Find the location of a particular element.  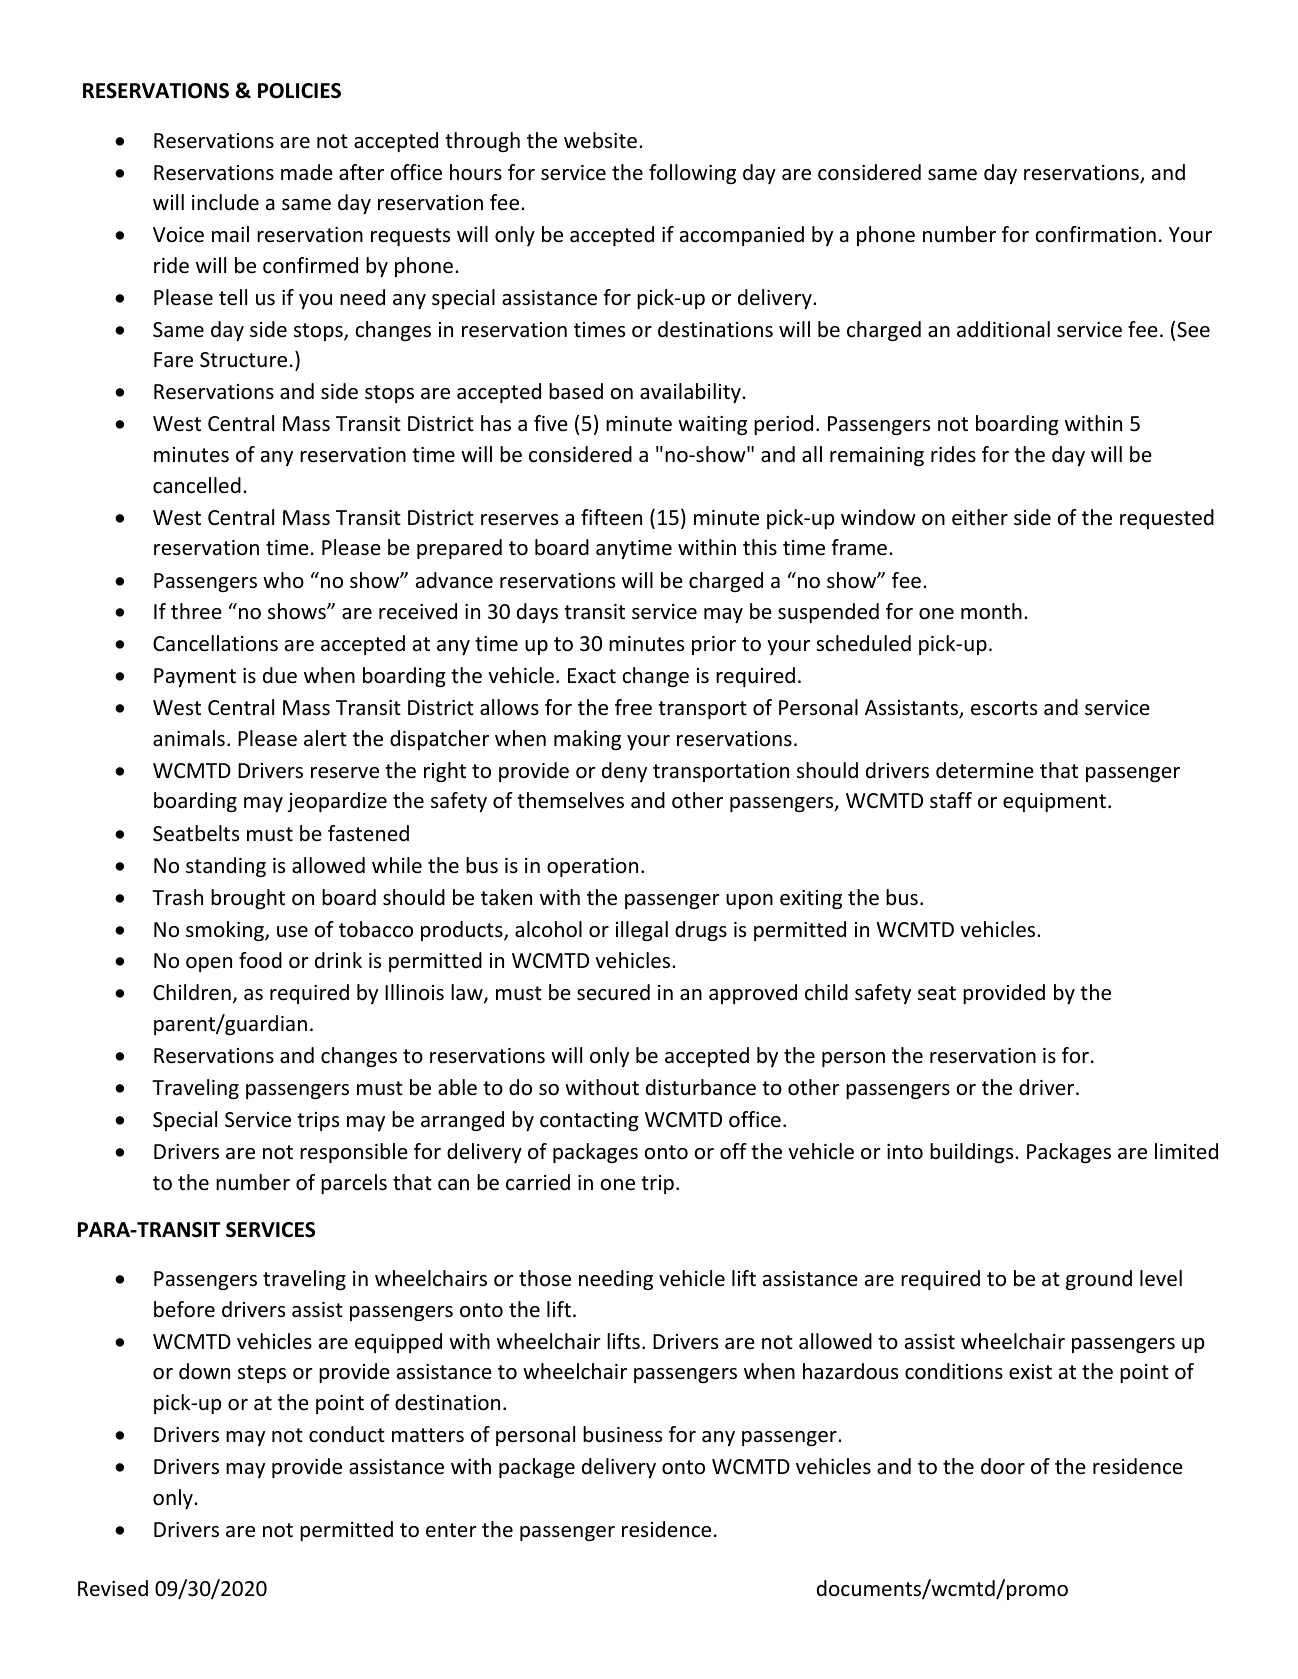

Revised is located at coordinates (113, 1588).
